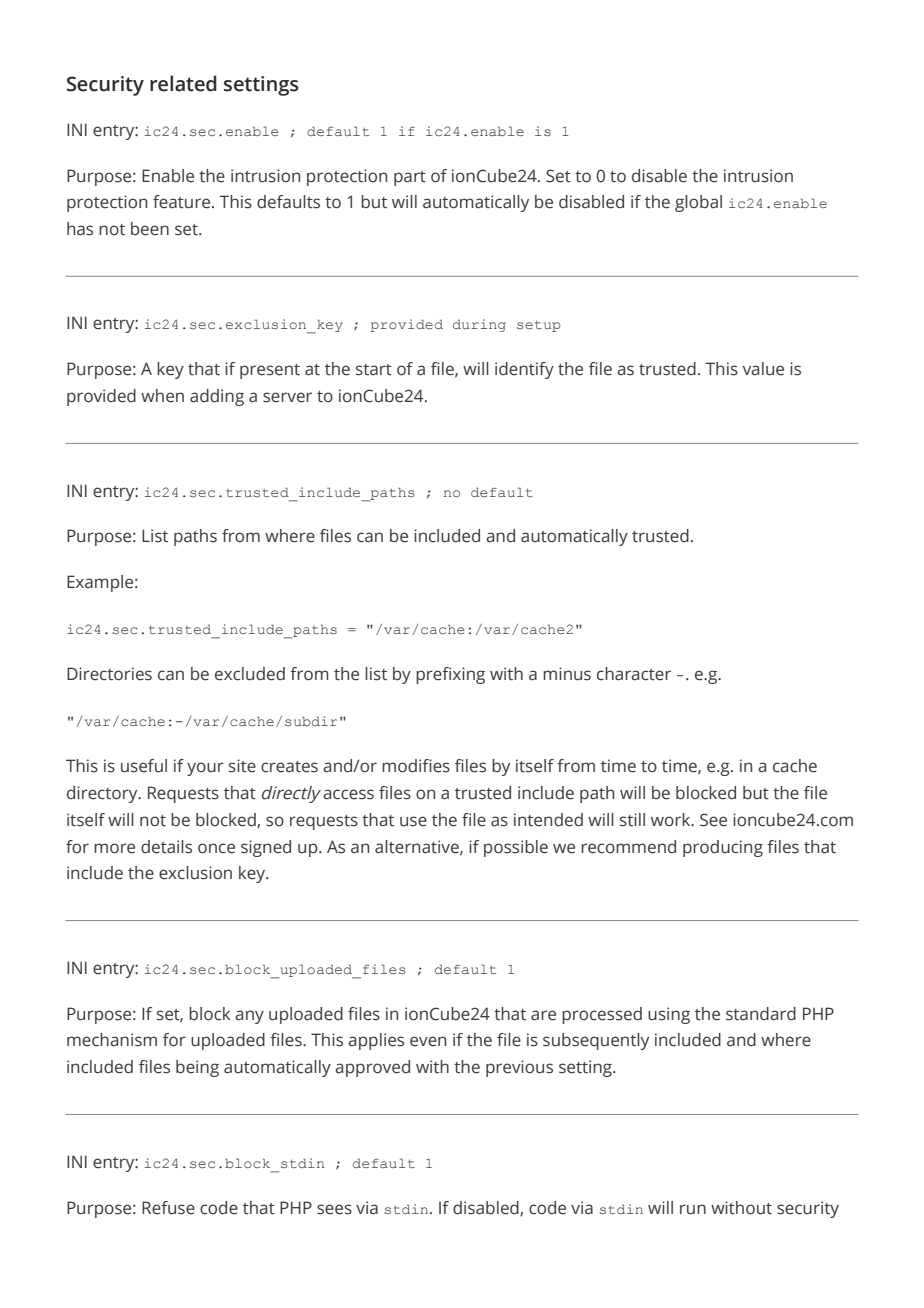 This document has width=924, height=1308. I want to click on when, so click(162, 396).
